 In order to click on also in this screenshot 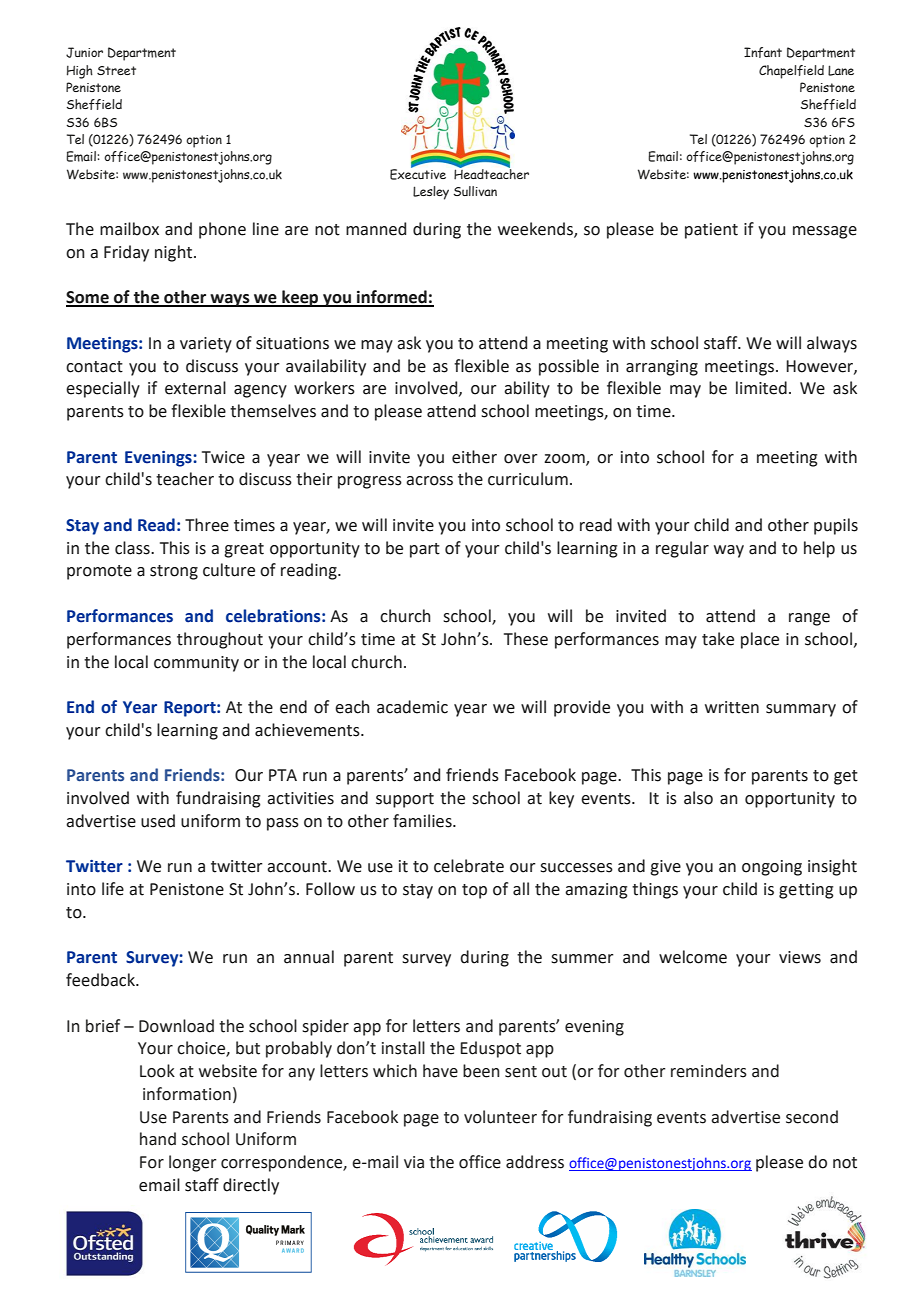, I will do `click(698, 798)`.
